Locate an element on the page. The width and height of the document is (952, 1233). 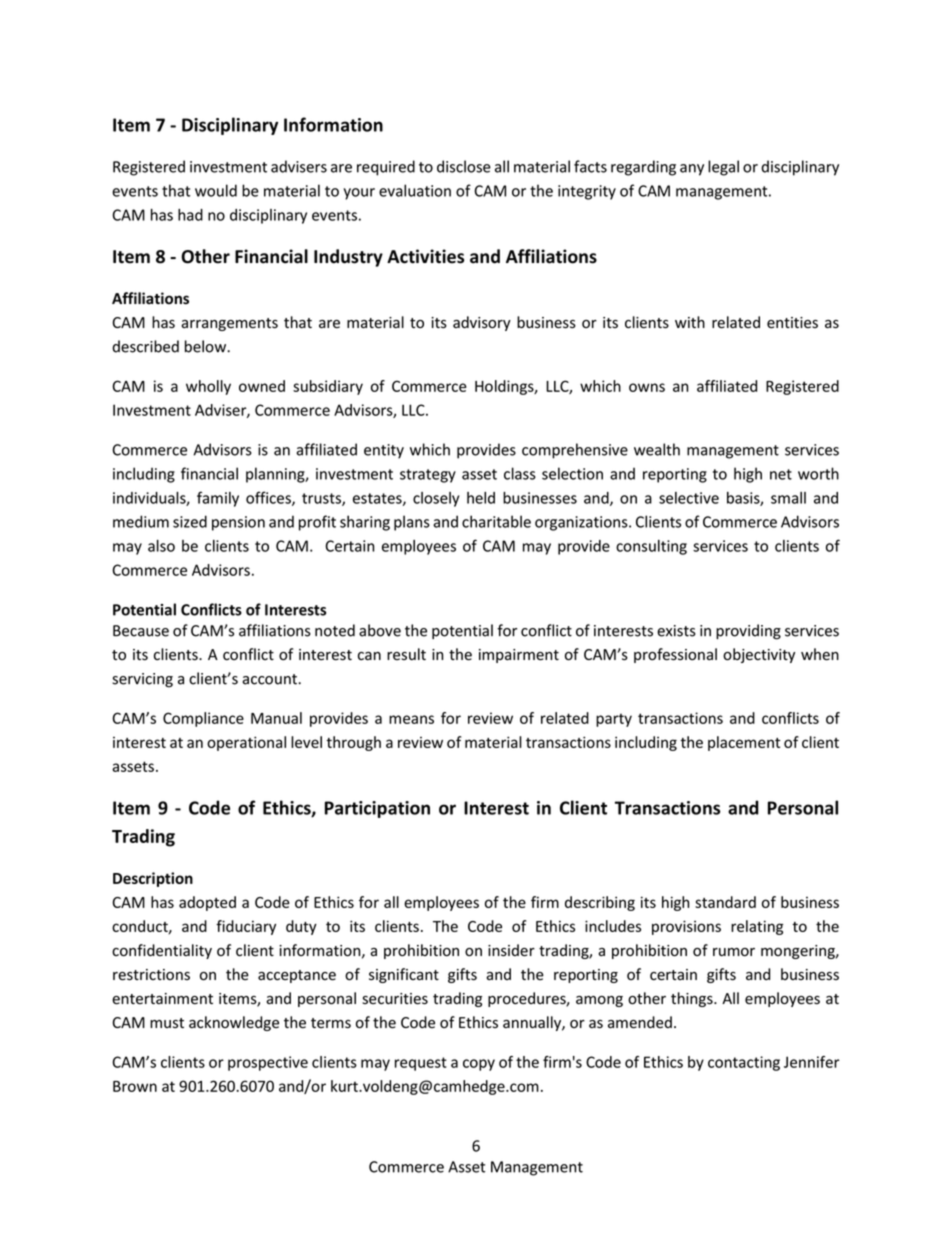
standard is located at coordinates (725, 902).
